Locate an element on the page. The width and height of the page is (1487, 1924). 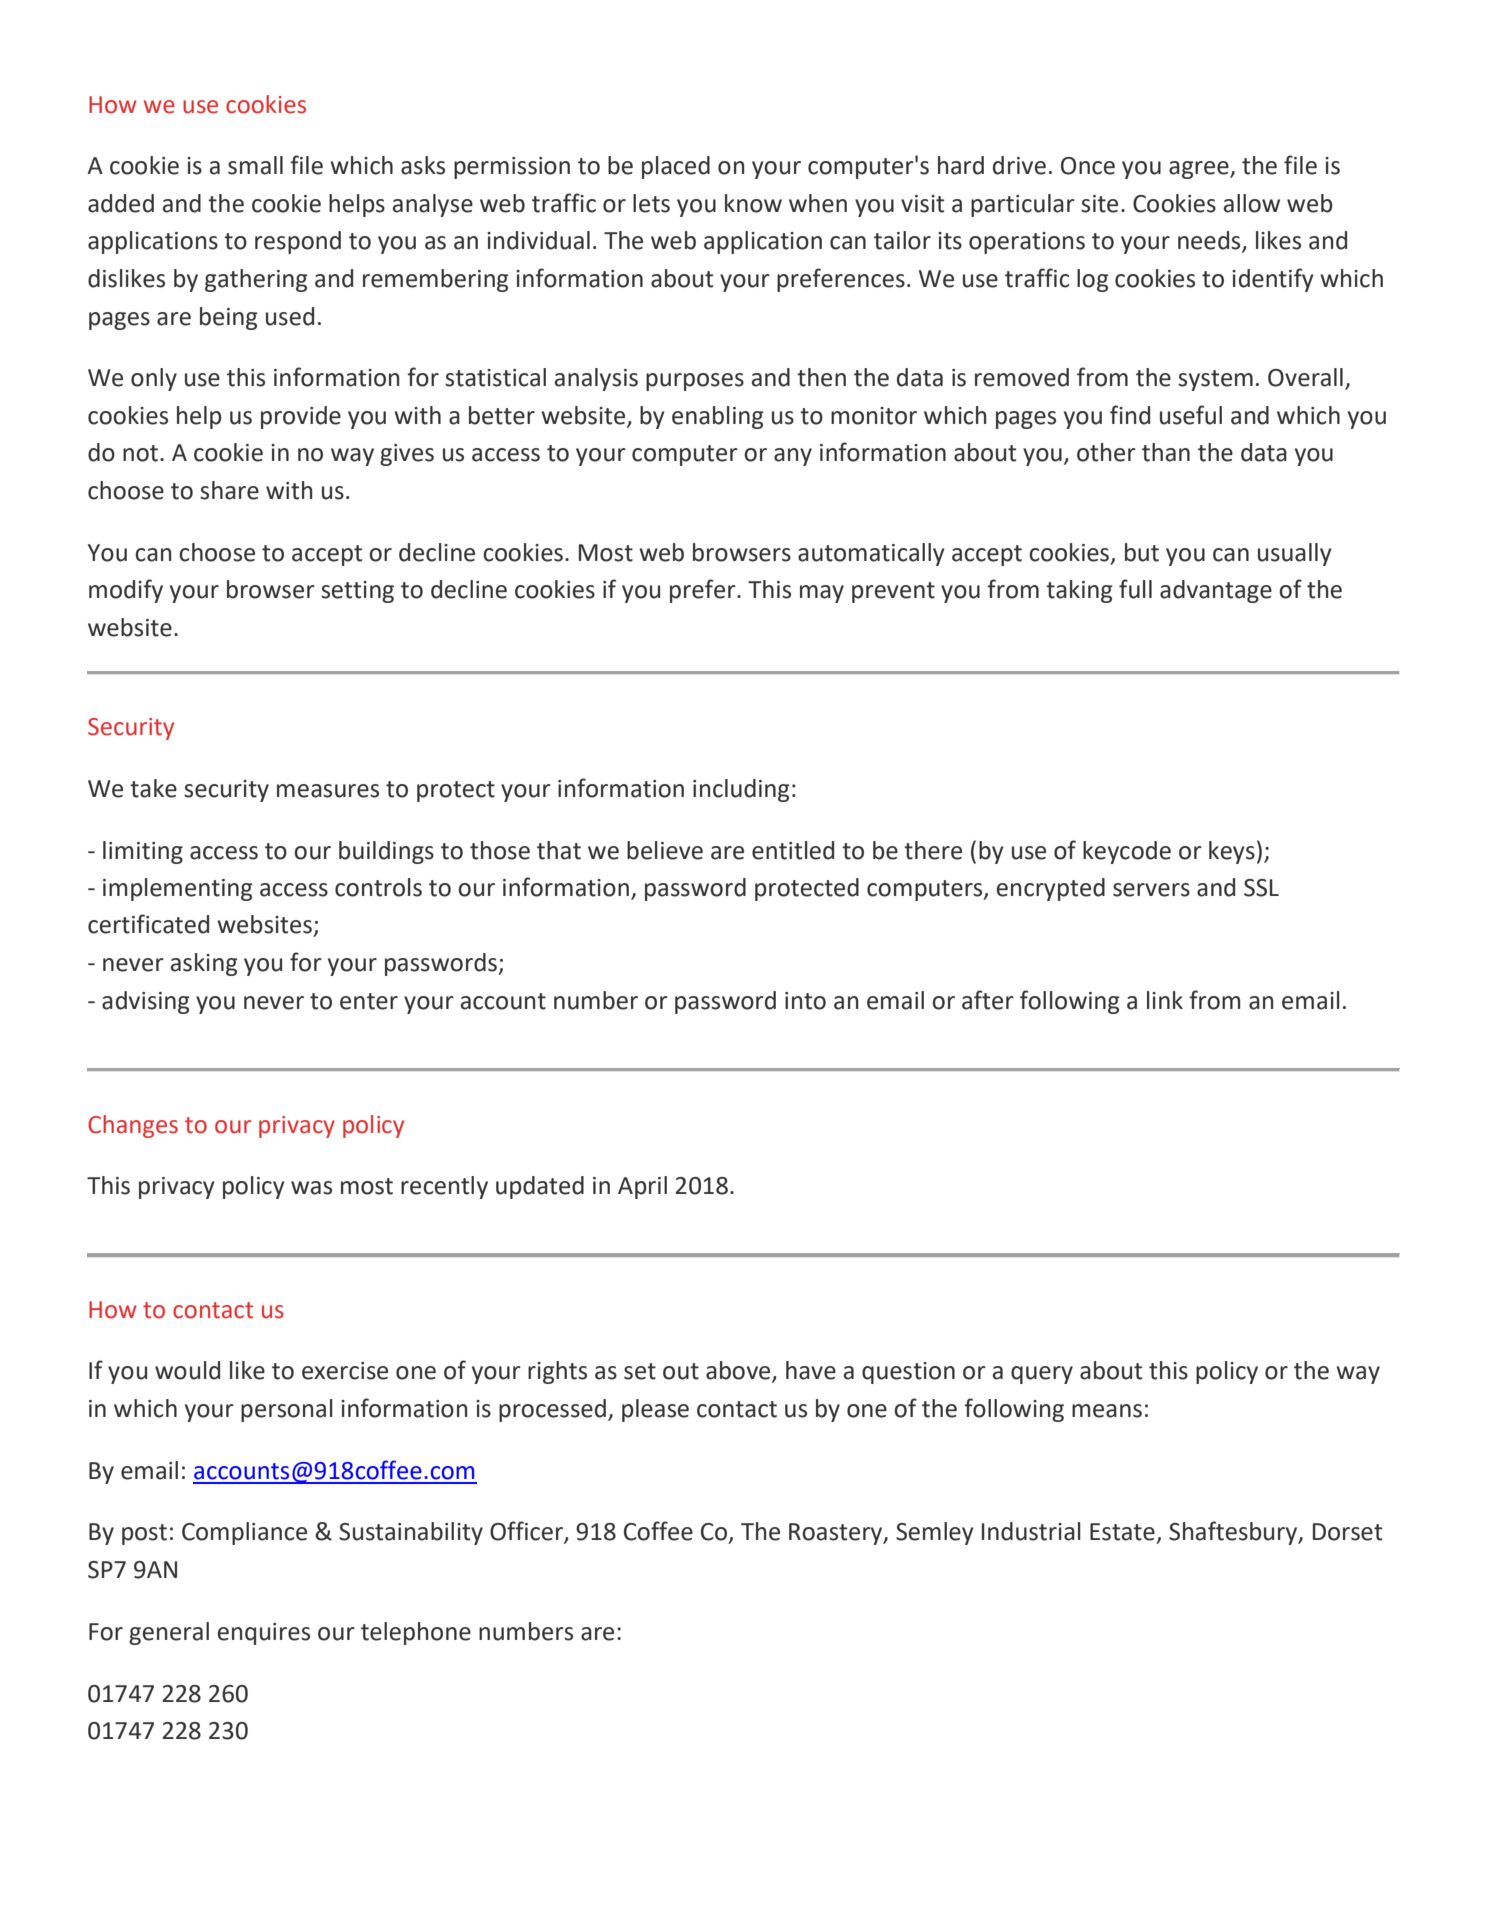
Compliance is located at coordinates (244, 1533).
